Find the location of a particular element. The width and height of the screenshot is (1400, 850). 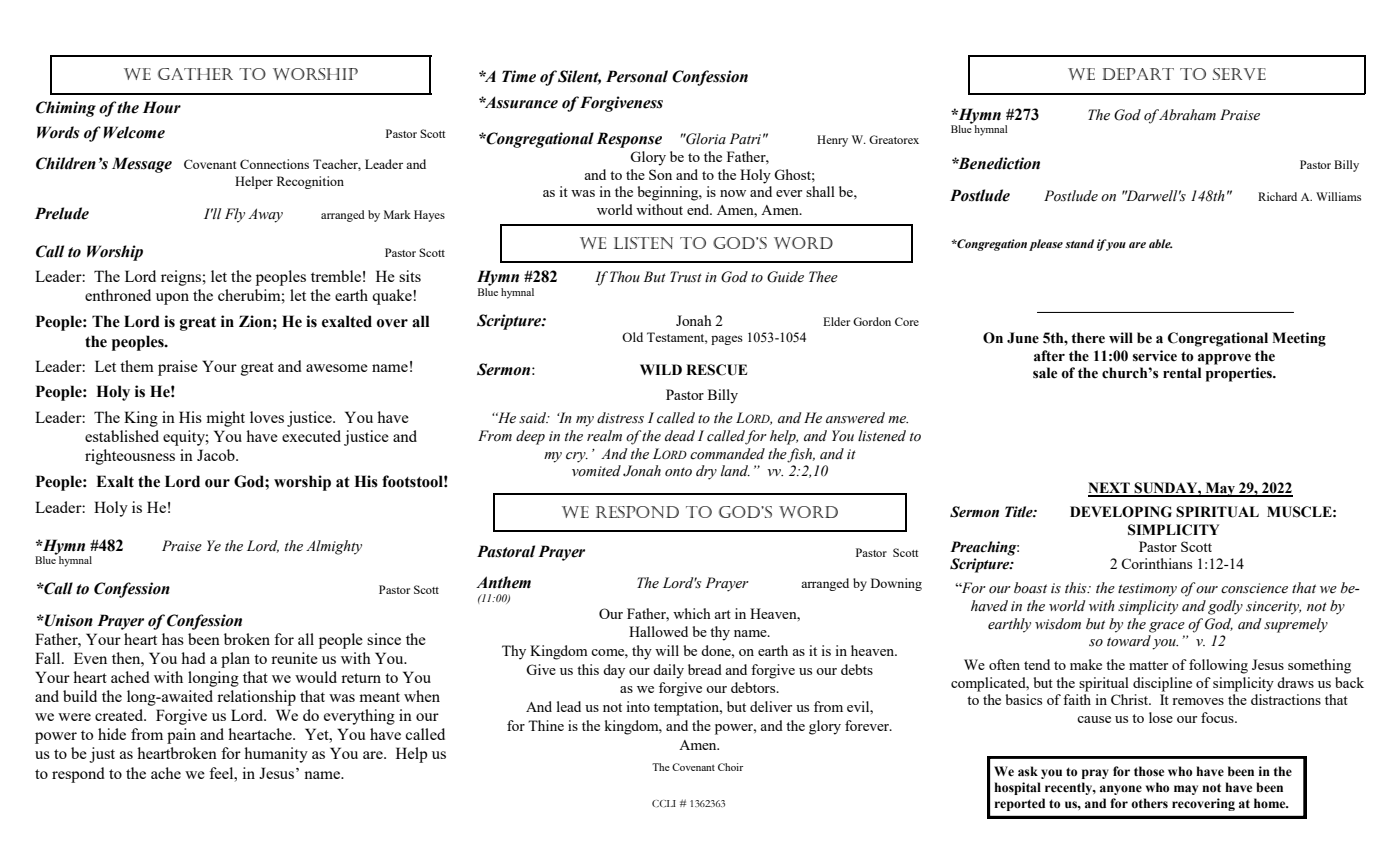

able is located at coordinates (1161, 243).
